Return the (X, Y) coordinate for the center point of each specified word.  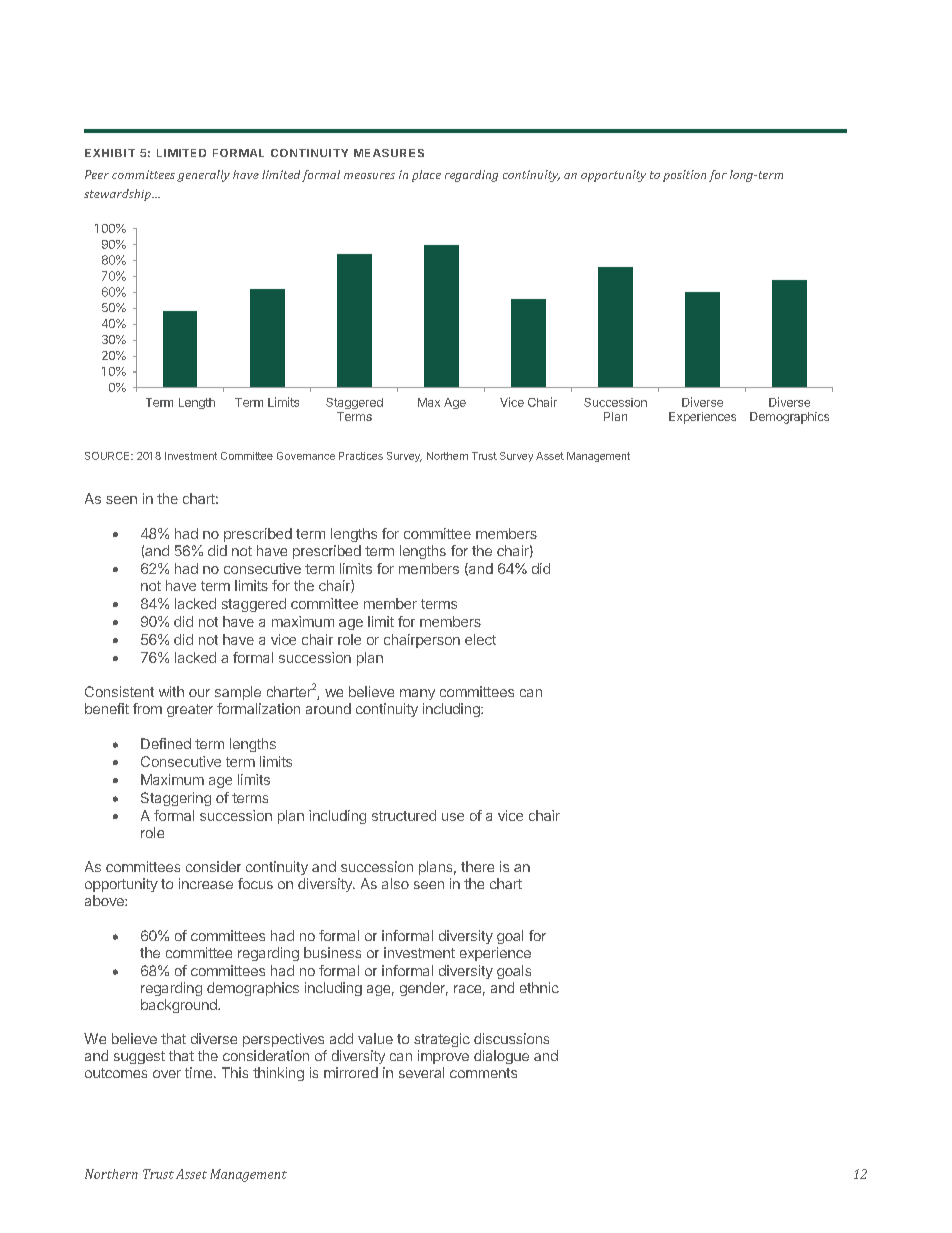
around (328, 708)
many (417, 694)
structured (404, 815)
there (477, 866)
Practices (361, 456)
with (171, 691)
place (426, 176)
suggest (139, 1057)
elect (480, 639)
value (375, 1038)
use (453, 817)
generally (203, 176)
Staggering (176, 799)
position (684, 176)
